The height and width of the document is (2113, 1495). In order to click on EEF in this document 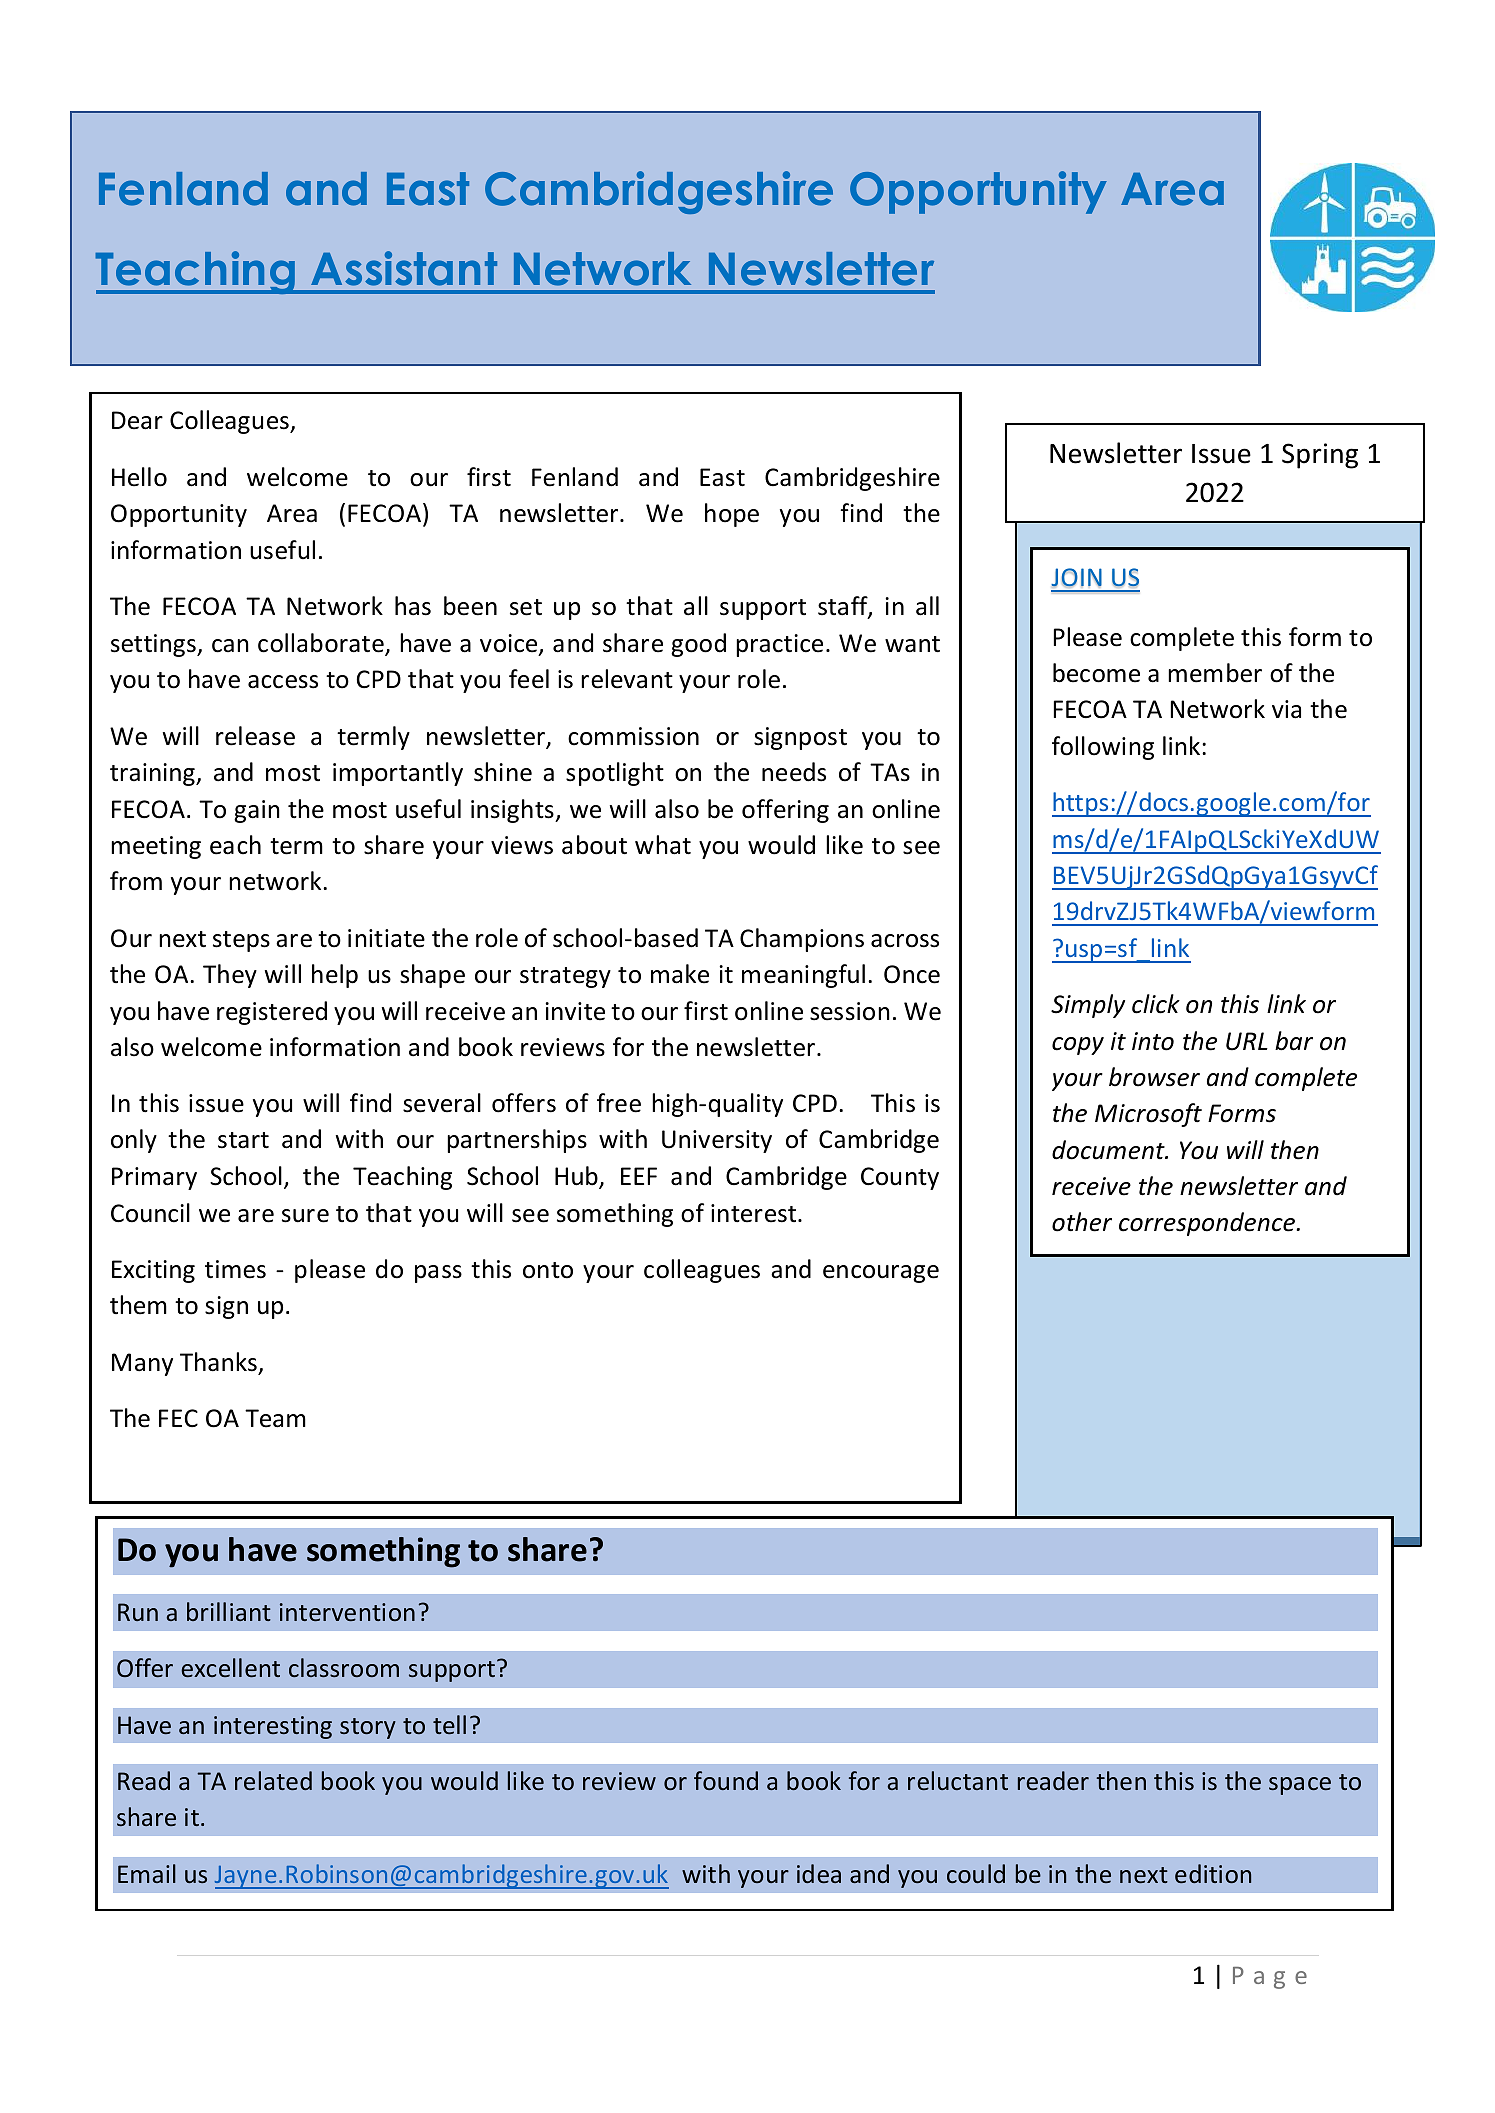, I will do `click(639, 1176)`.
